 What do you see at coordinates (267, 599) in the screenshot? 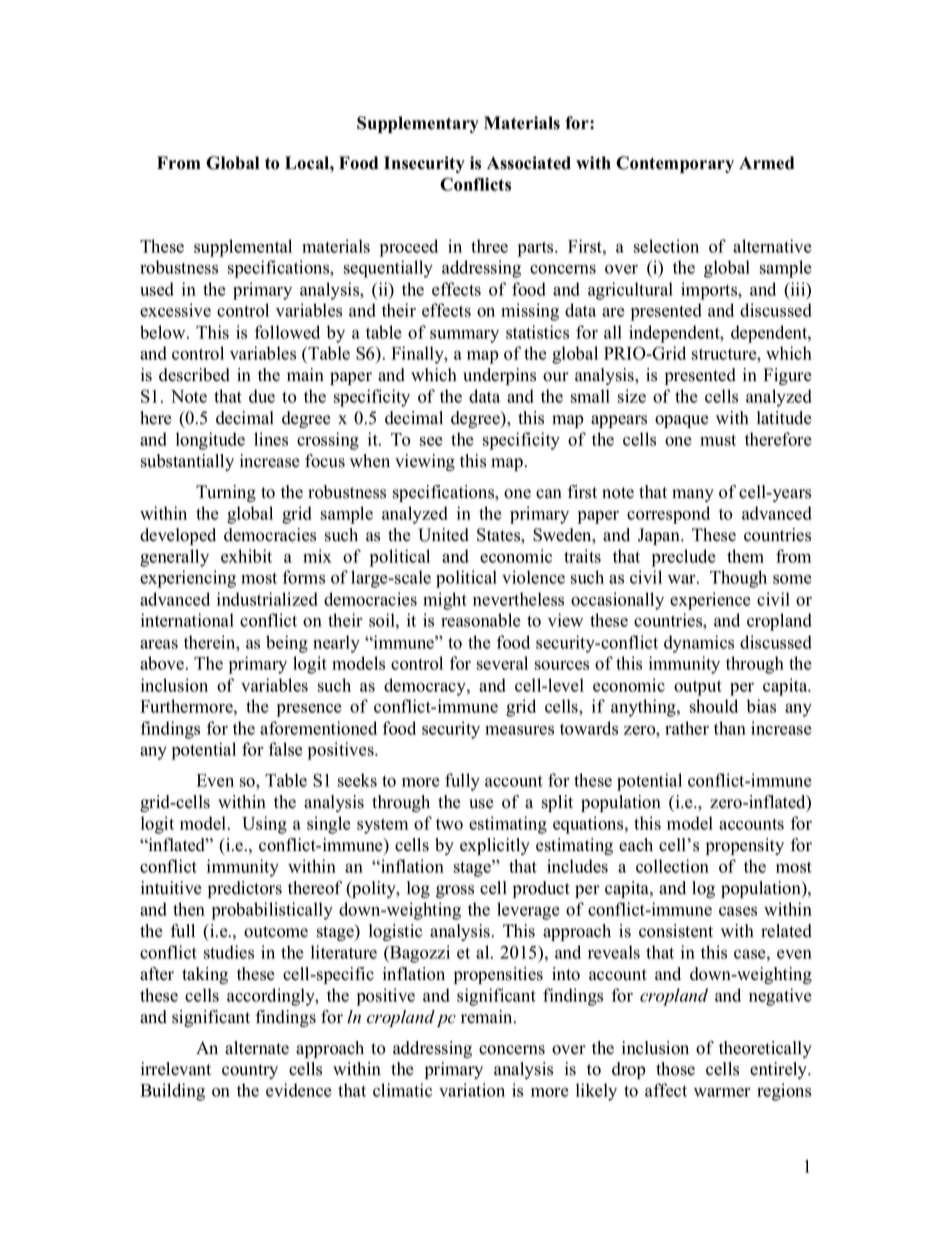
I see `industrialized` at bounding box center [267, 599].
